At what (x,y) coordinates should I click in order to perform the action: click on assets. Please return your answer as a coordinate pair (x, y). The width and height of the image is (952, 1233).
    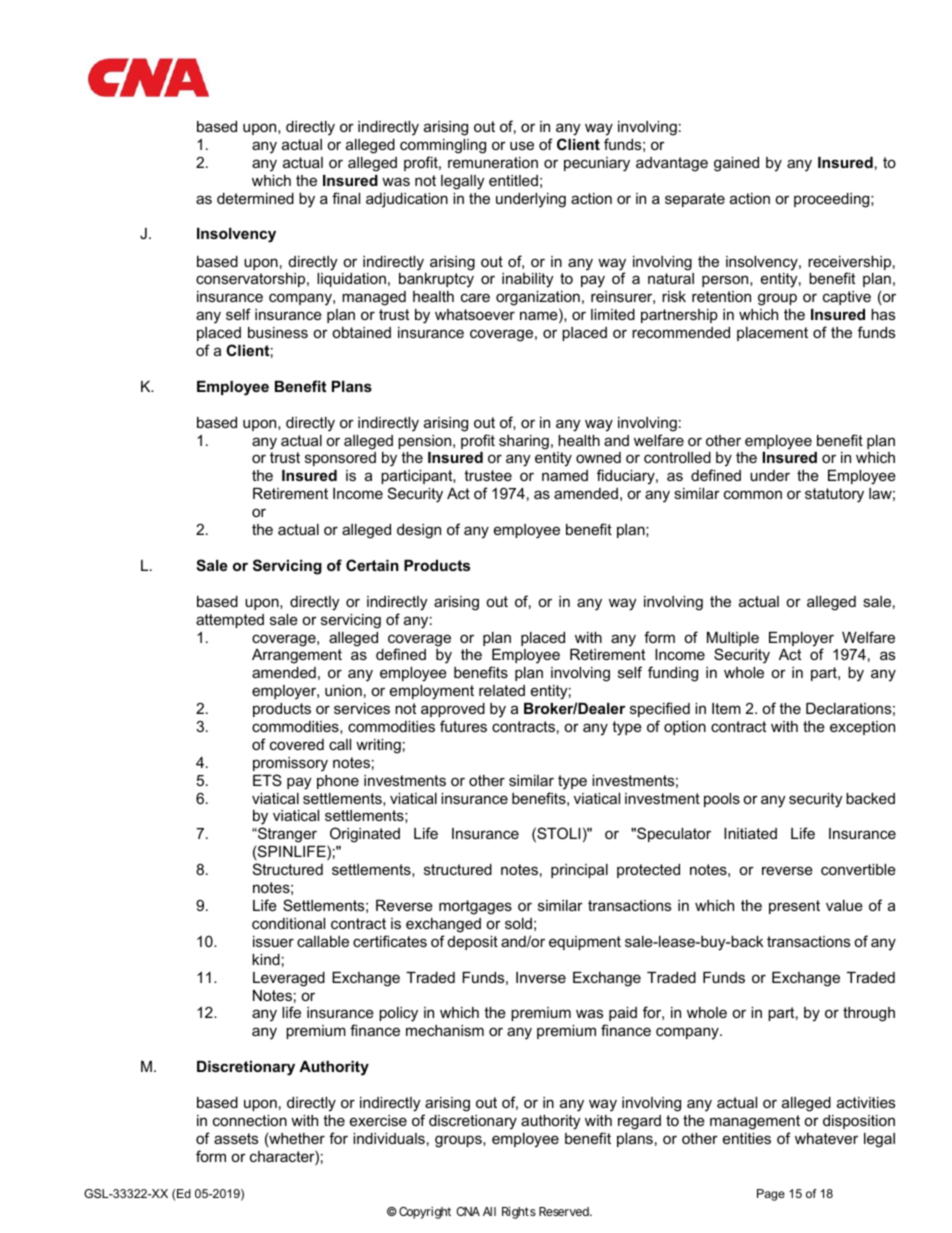
    Looking at the image, I should click on (236, 1138).
